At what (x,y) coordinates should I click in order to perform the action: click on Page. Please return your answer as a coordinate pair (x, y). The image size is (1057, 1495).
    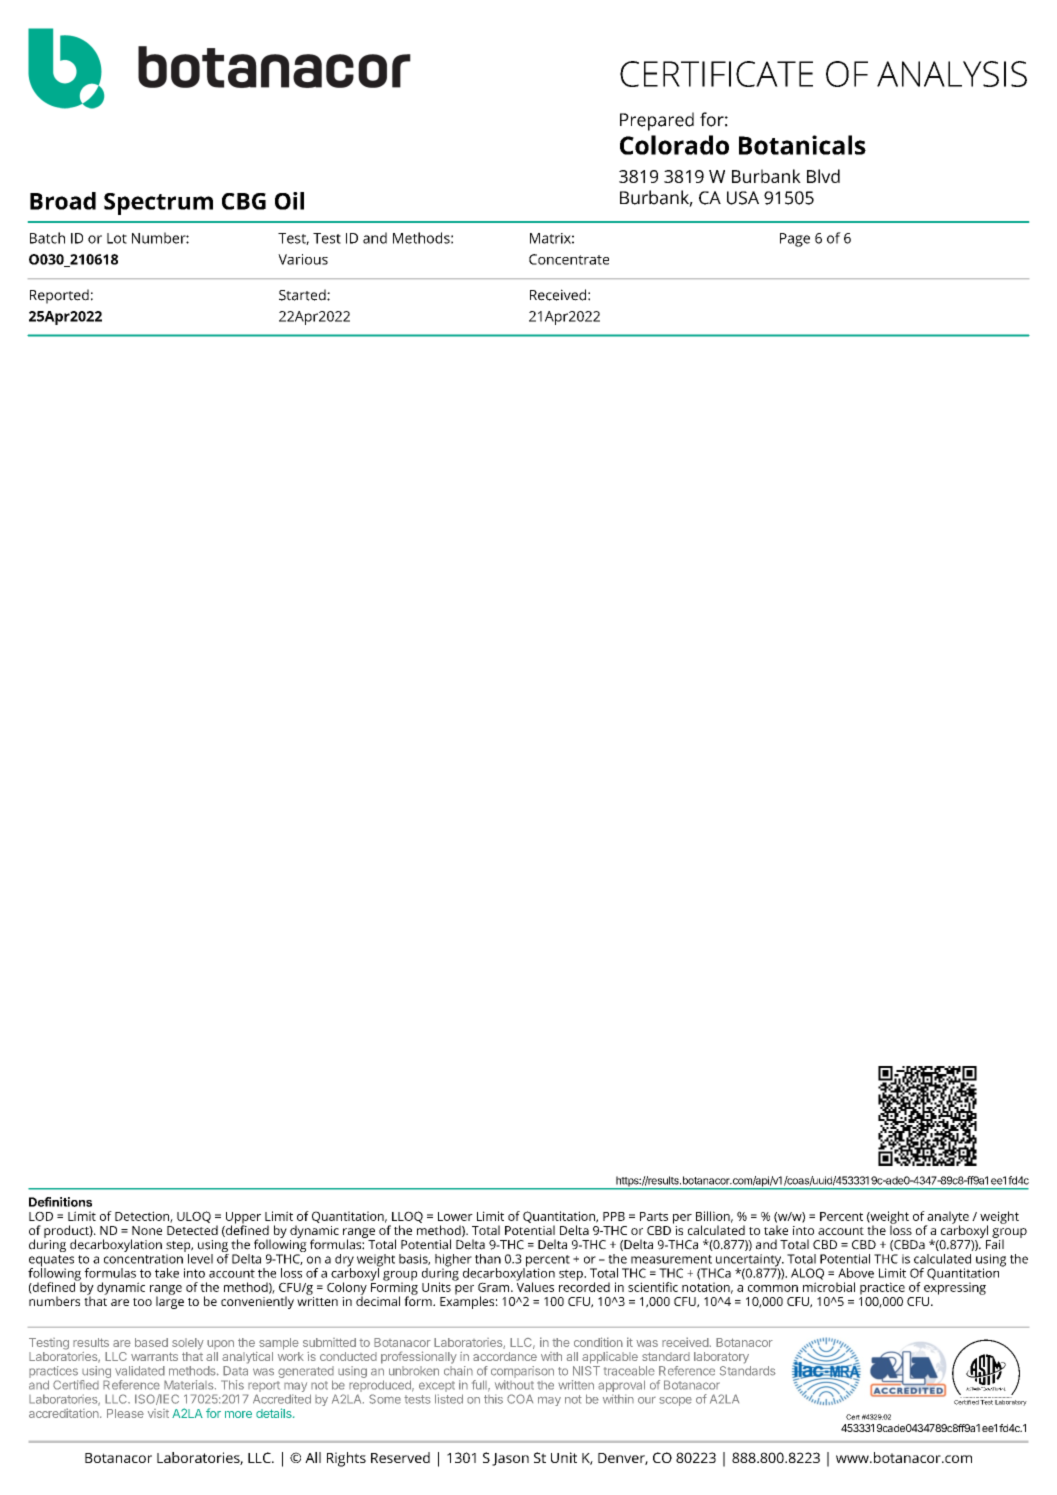
    Looking at the image, I should click on (795, 240).
